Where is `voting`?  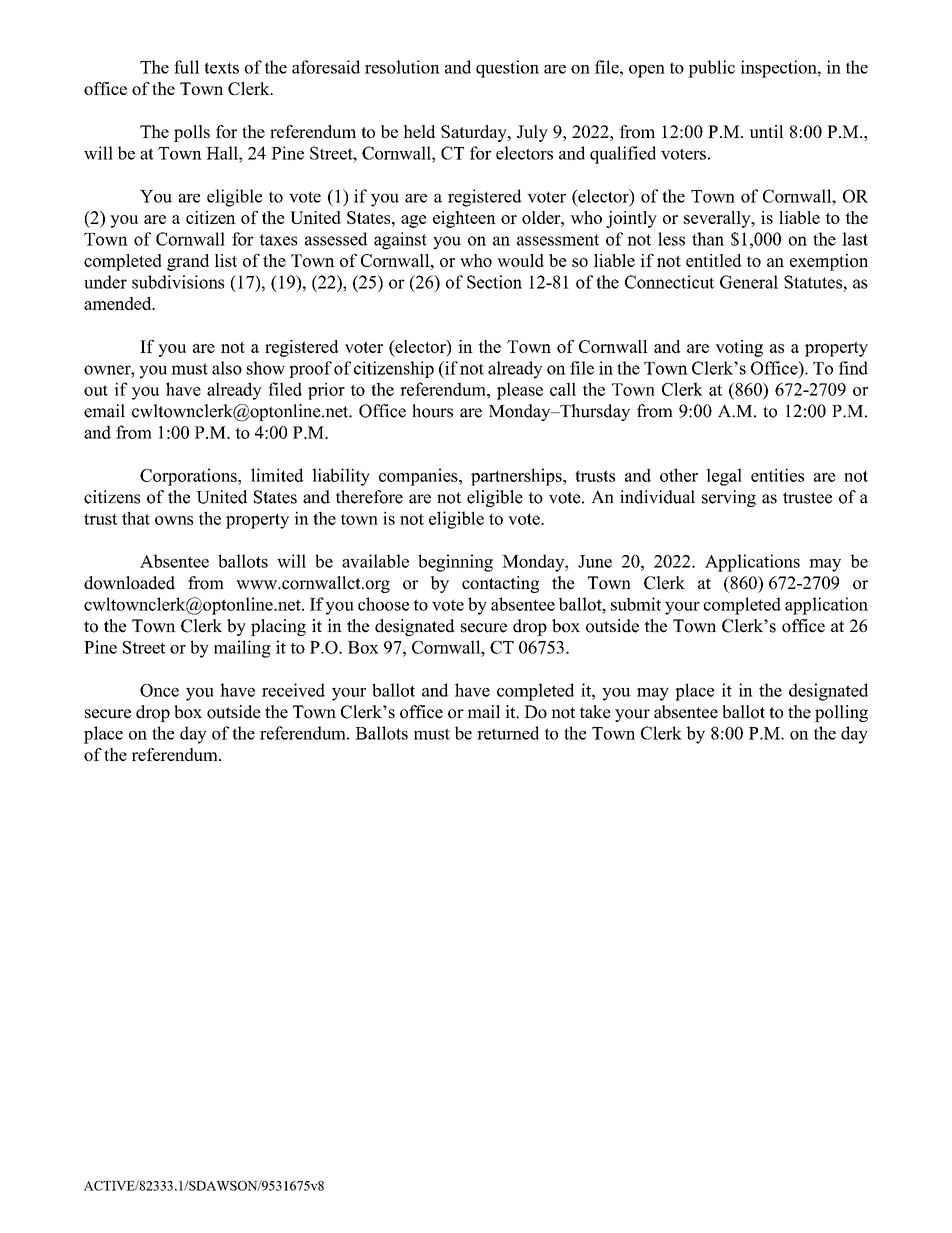 voting is located at coordinates (739, 348).
